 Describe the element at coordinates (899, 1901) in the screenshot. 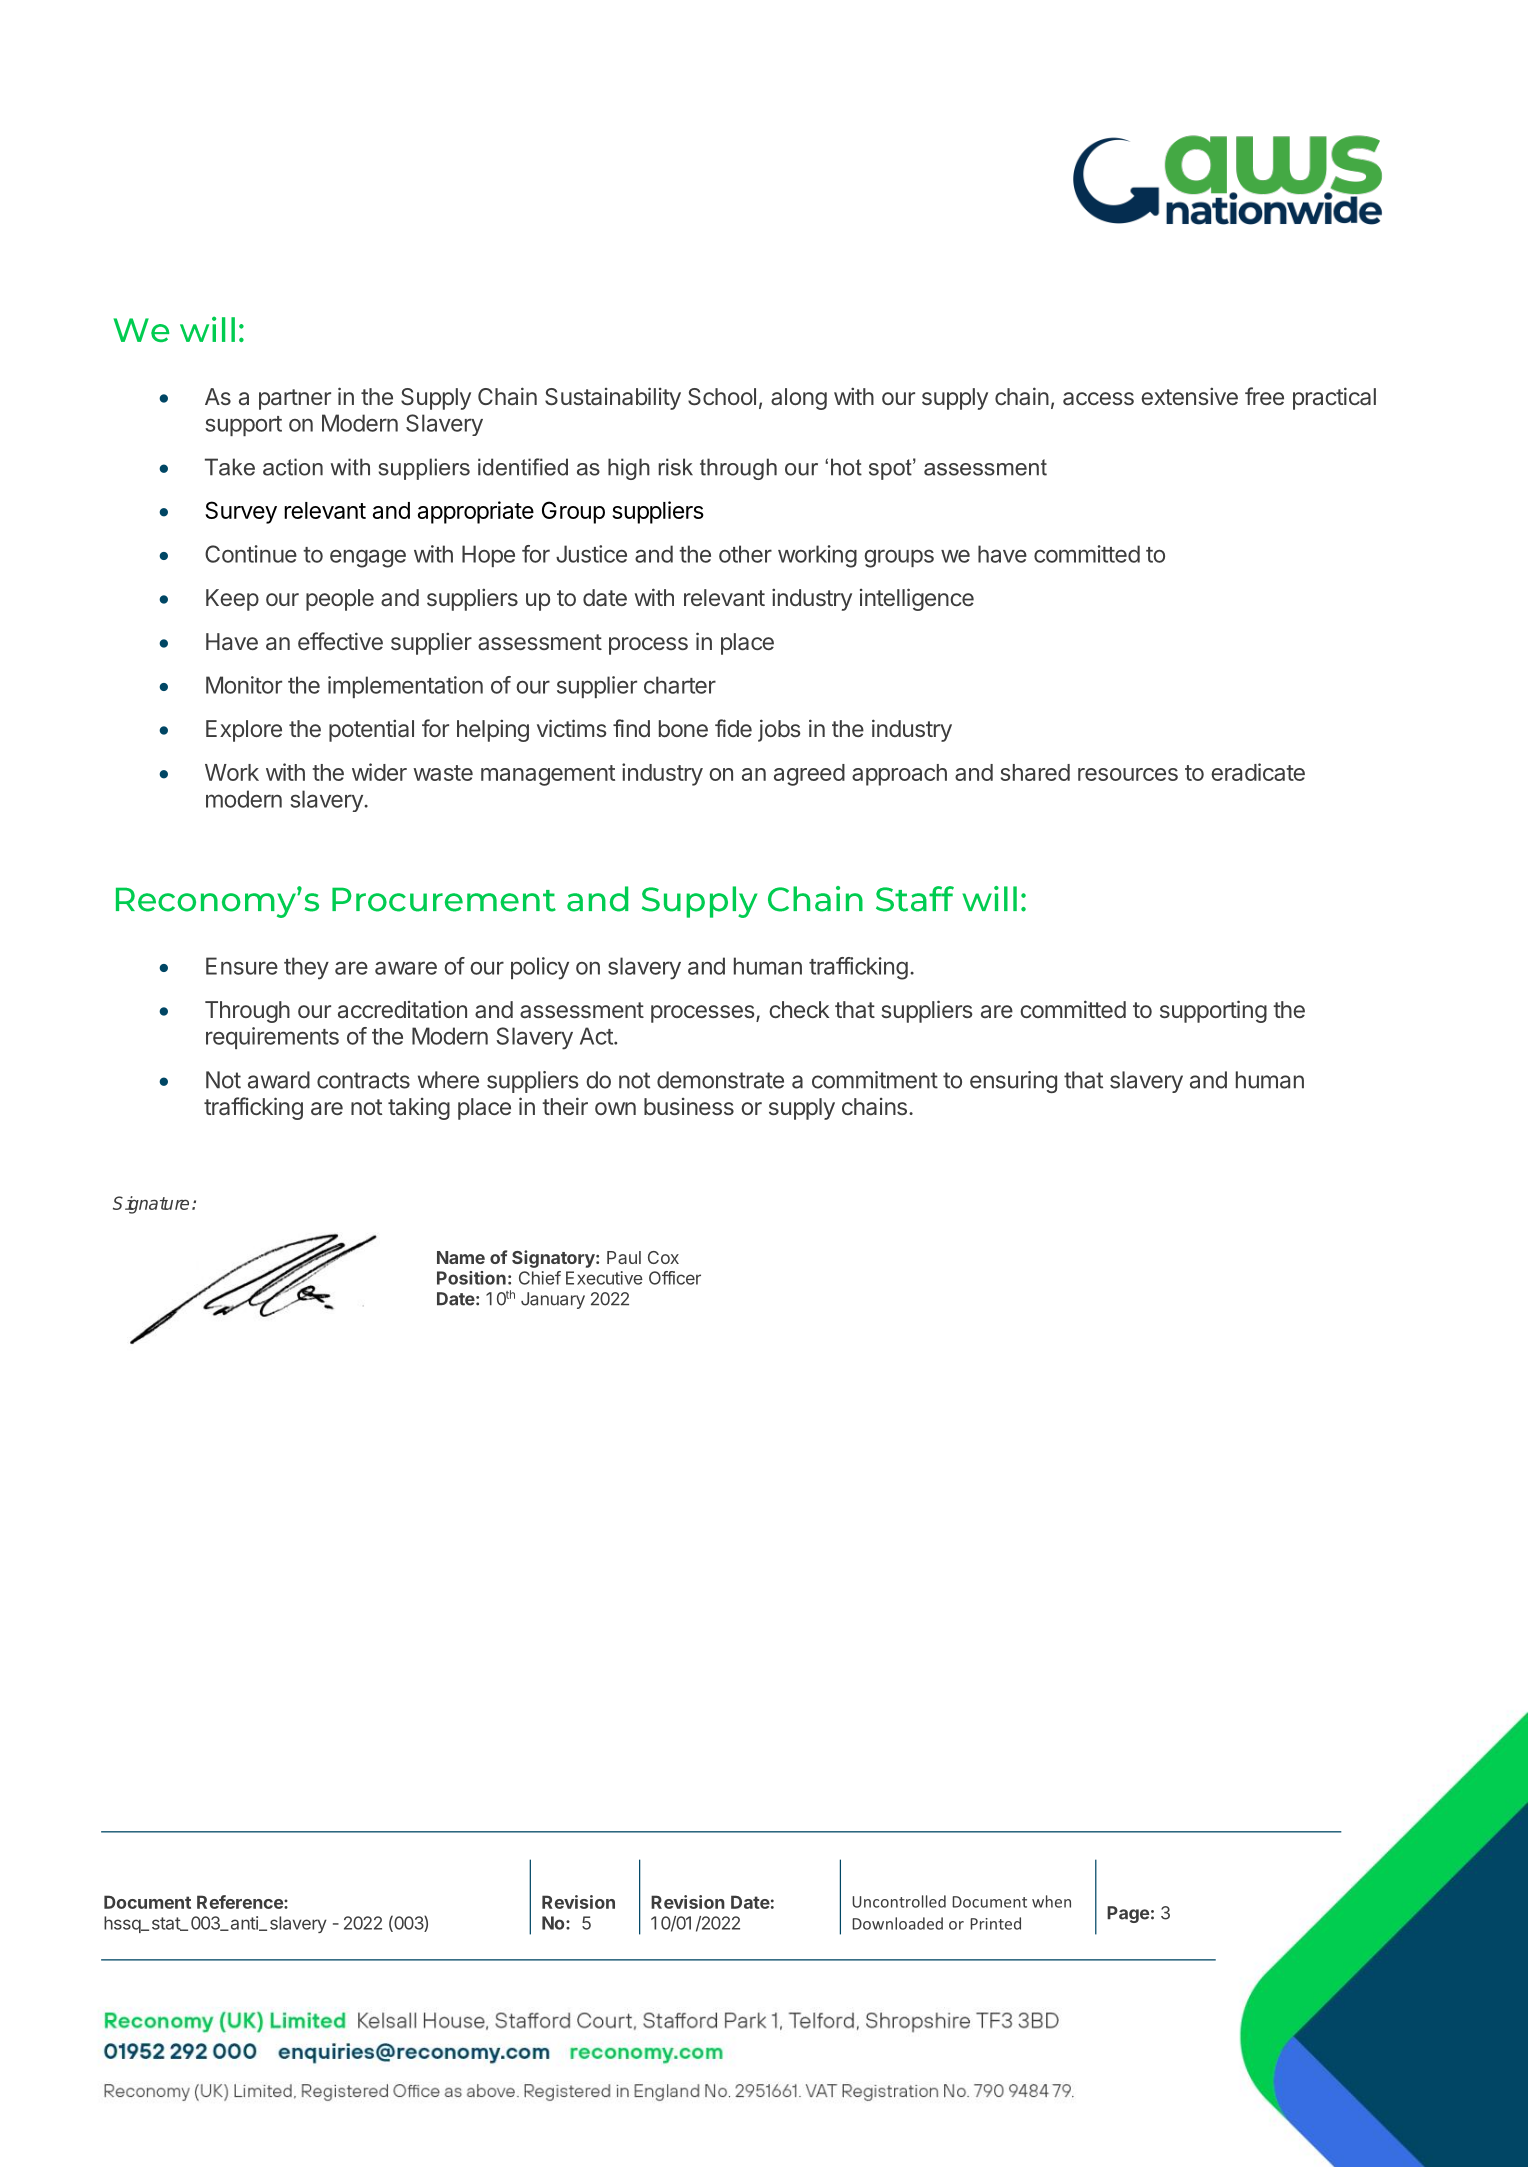

I see `Uncontrolled` at that location.
